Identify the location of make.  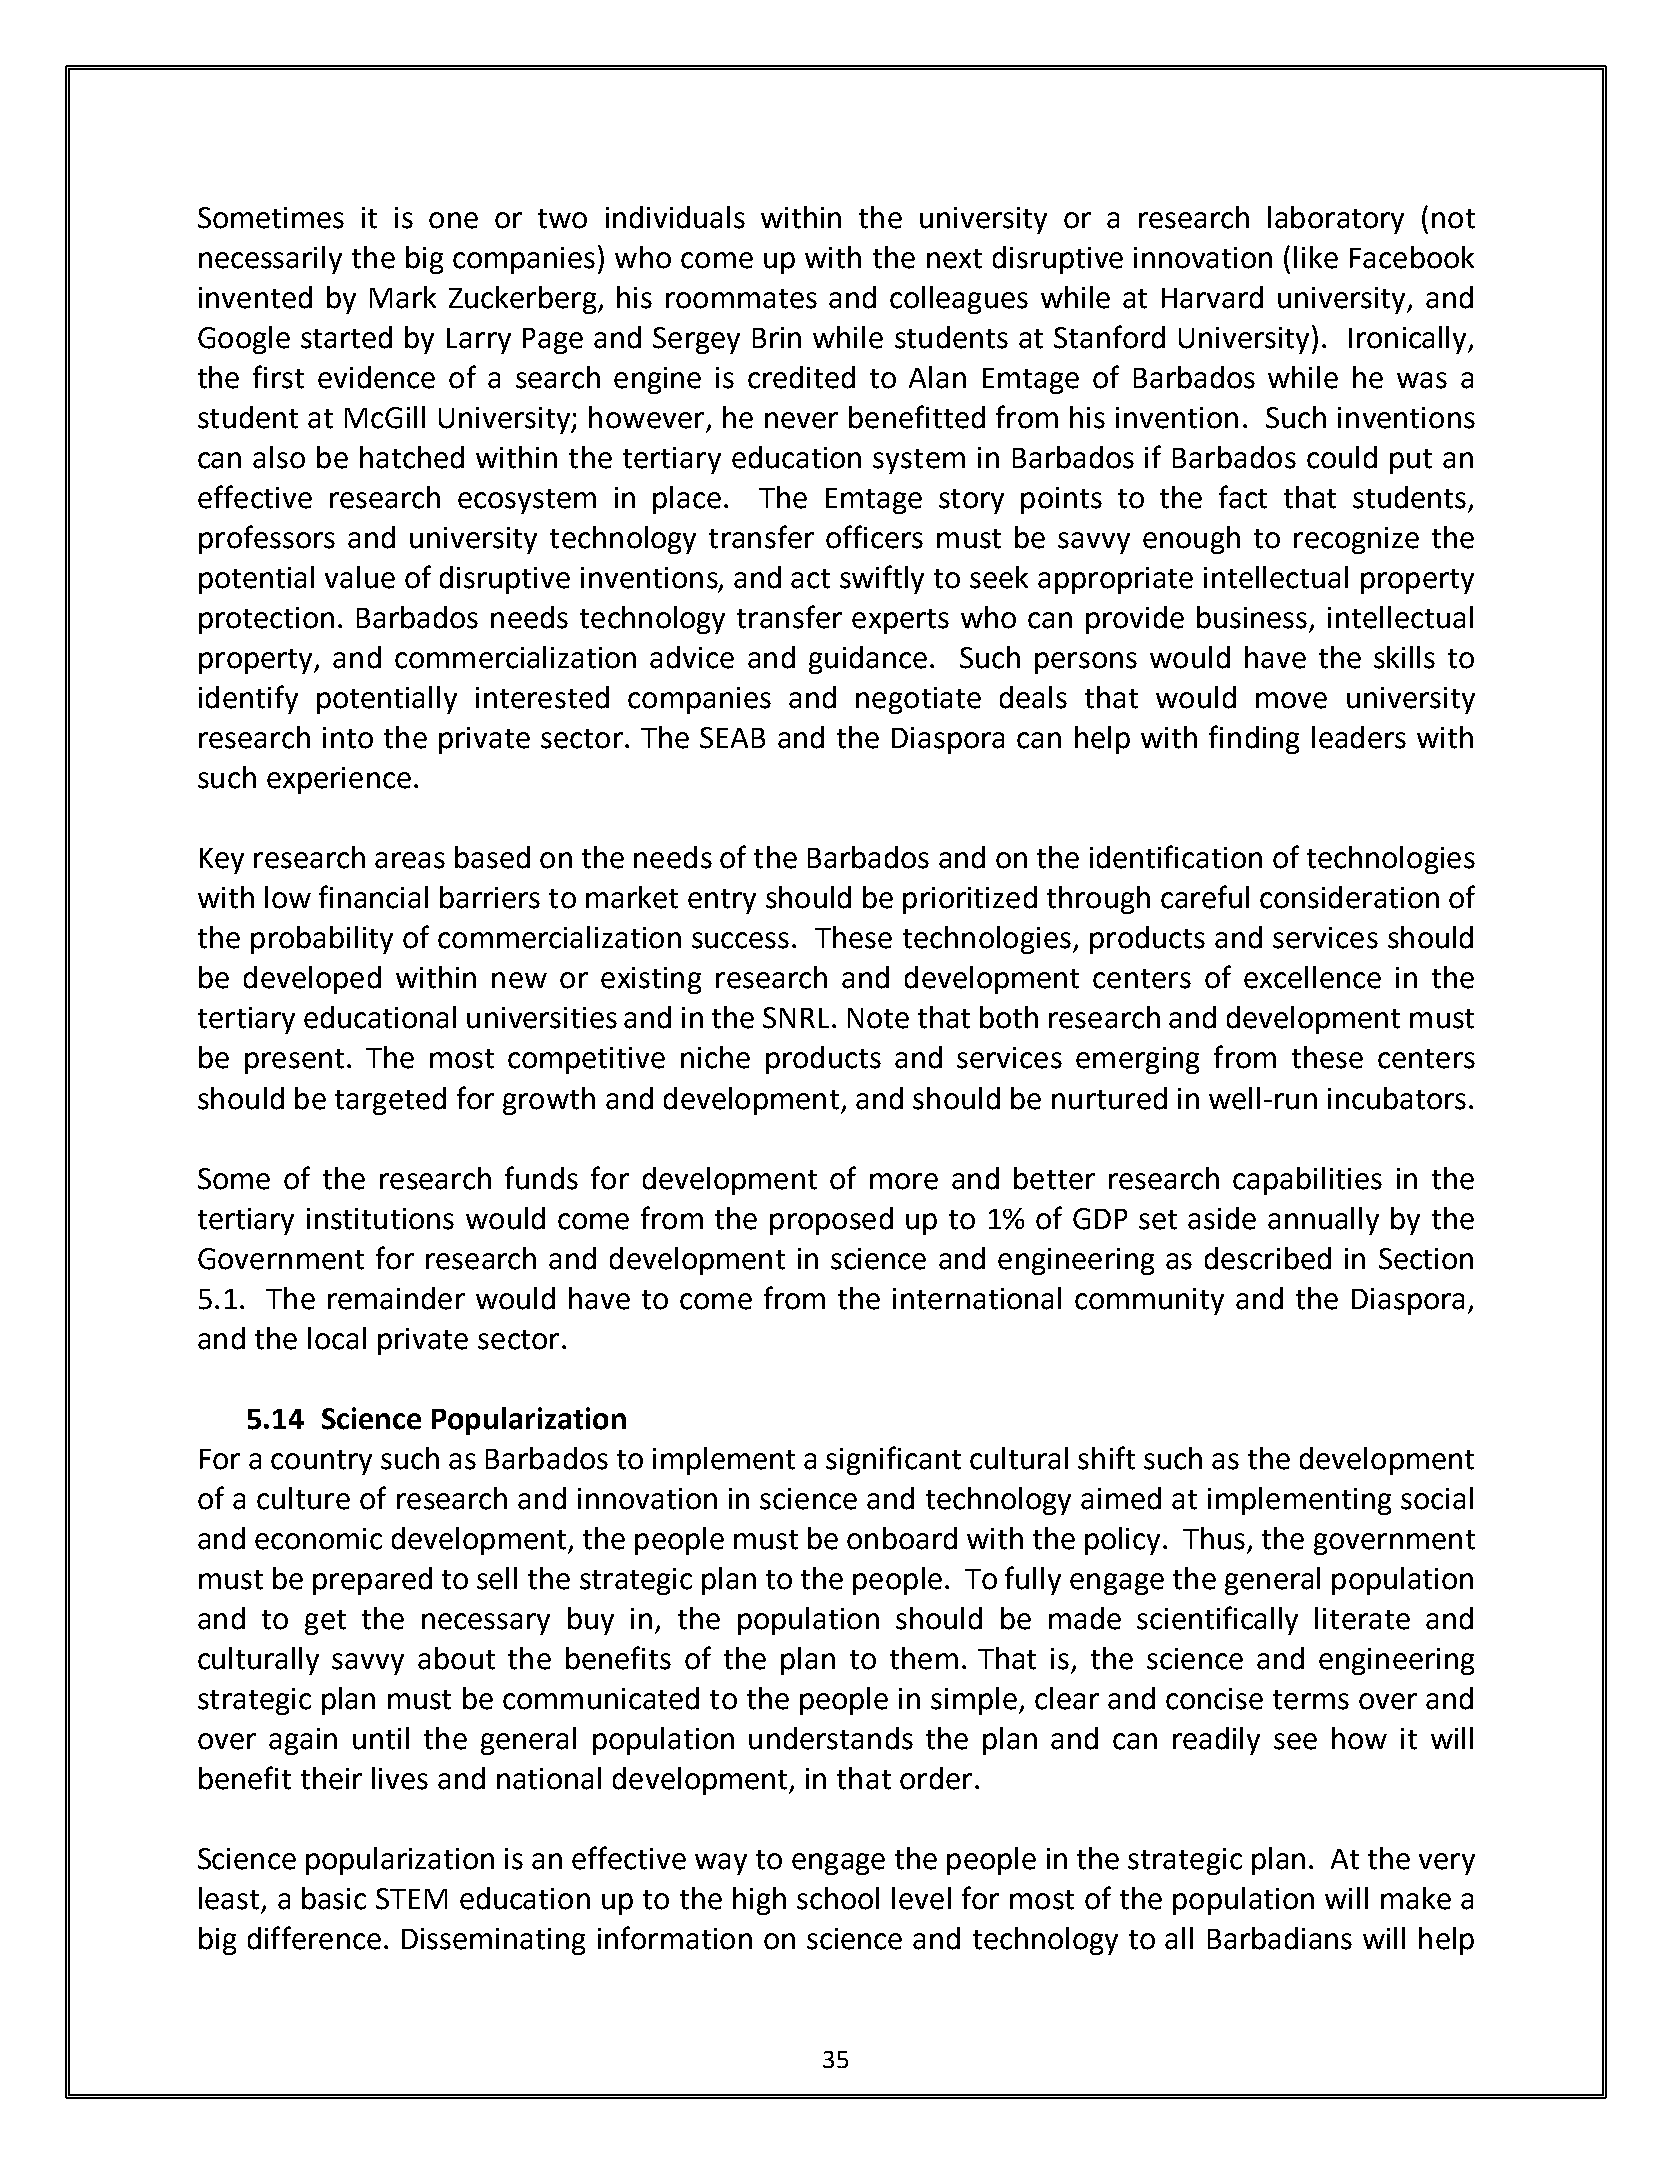
(1416, 1898).
